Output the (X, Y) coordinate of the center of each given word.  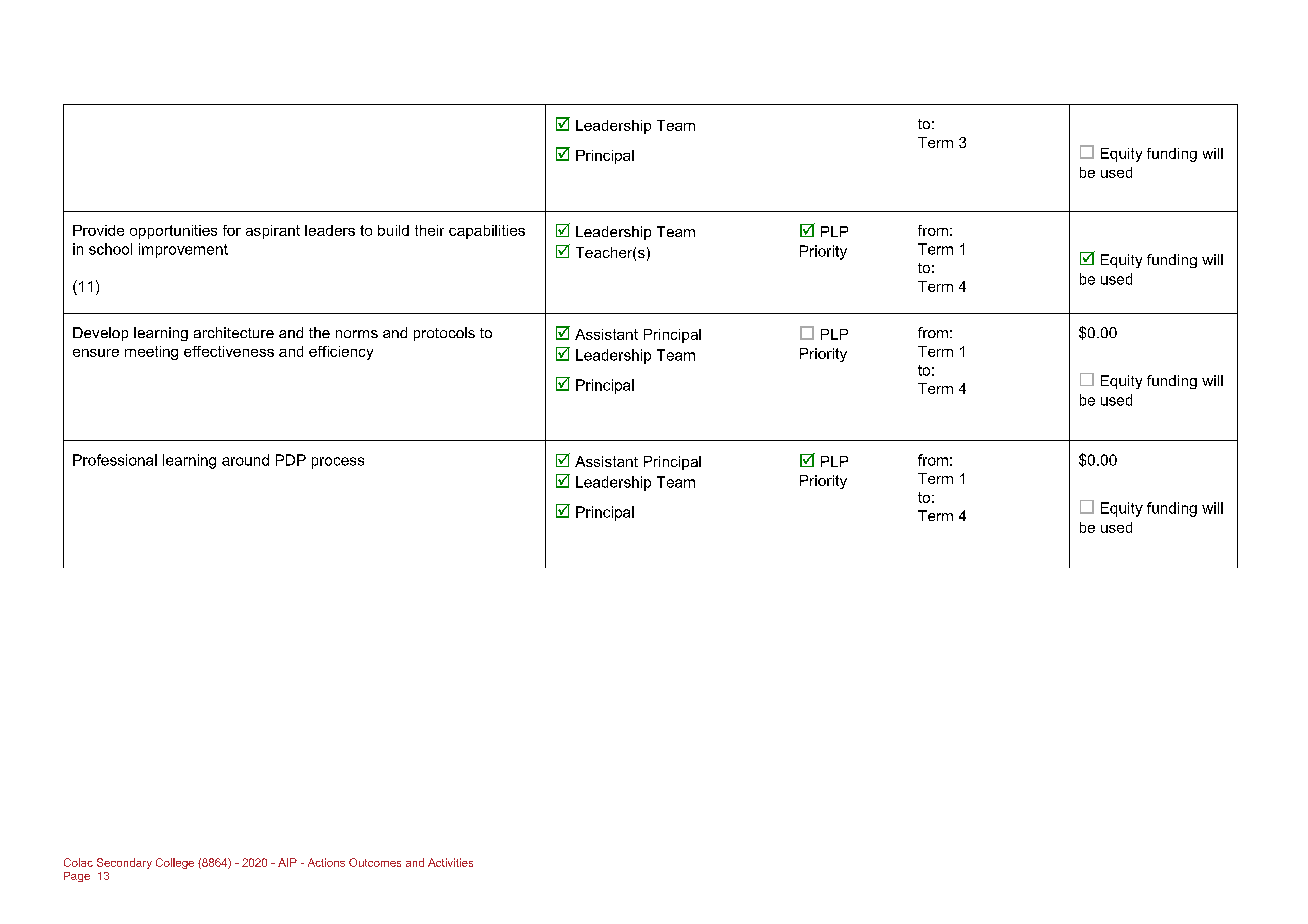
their (429, 230)
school (110, 249)
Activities (450, 862)
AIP (287, 862)
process (338, 463)
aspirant (273, 232)
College (175, 863)
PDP (291, 460)
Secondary (124, 863)
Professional (115, 460)
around (245, 460)
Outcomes (375, 862)
